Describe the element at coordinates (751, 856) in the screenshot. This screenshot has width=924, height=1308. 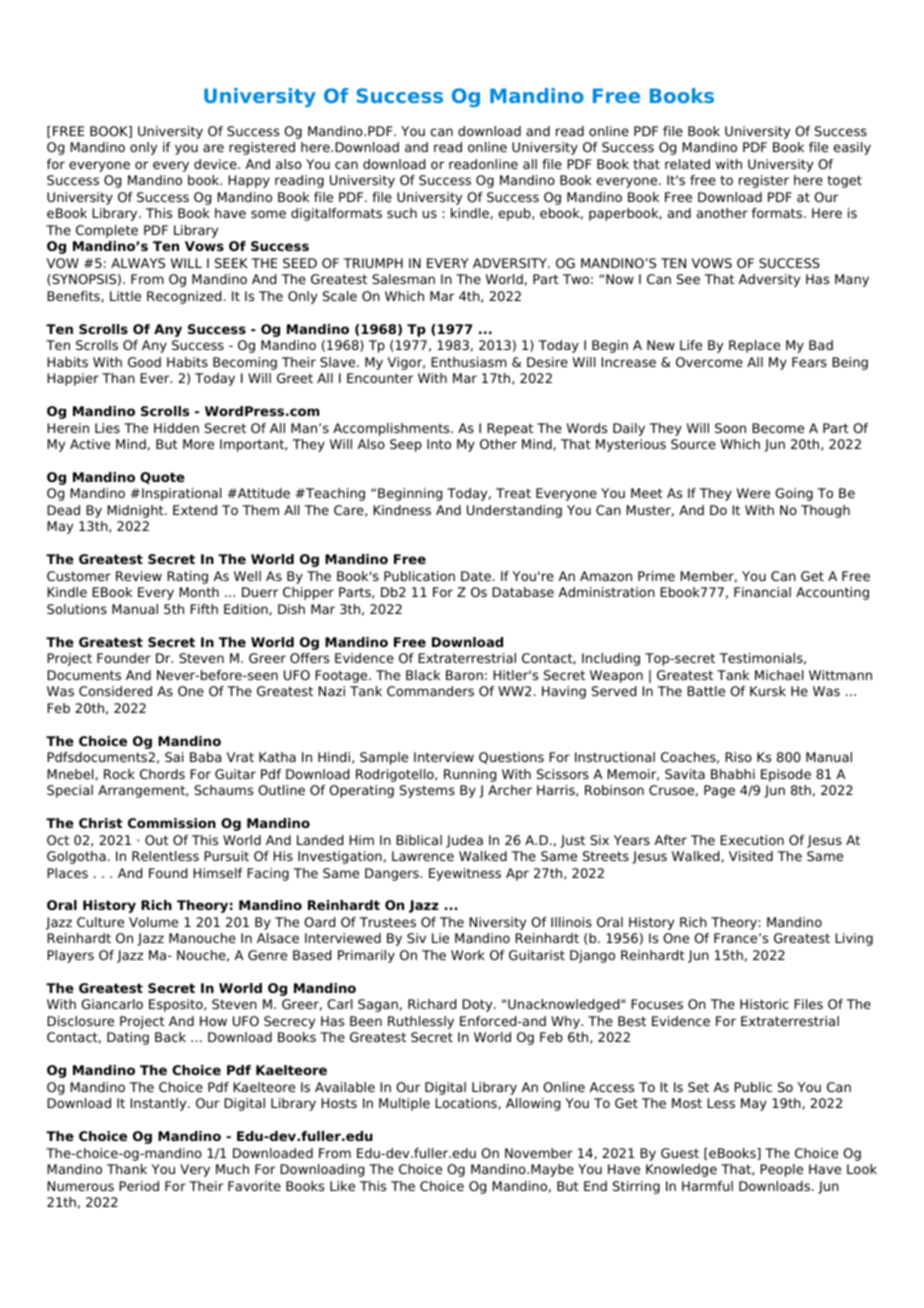
I see `Visited` at that location.
